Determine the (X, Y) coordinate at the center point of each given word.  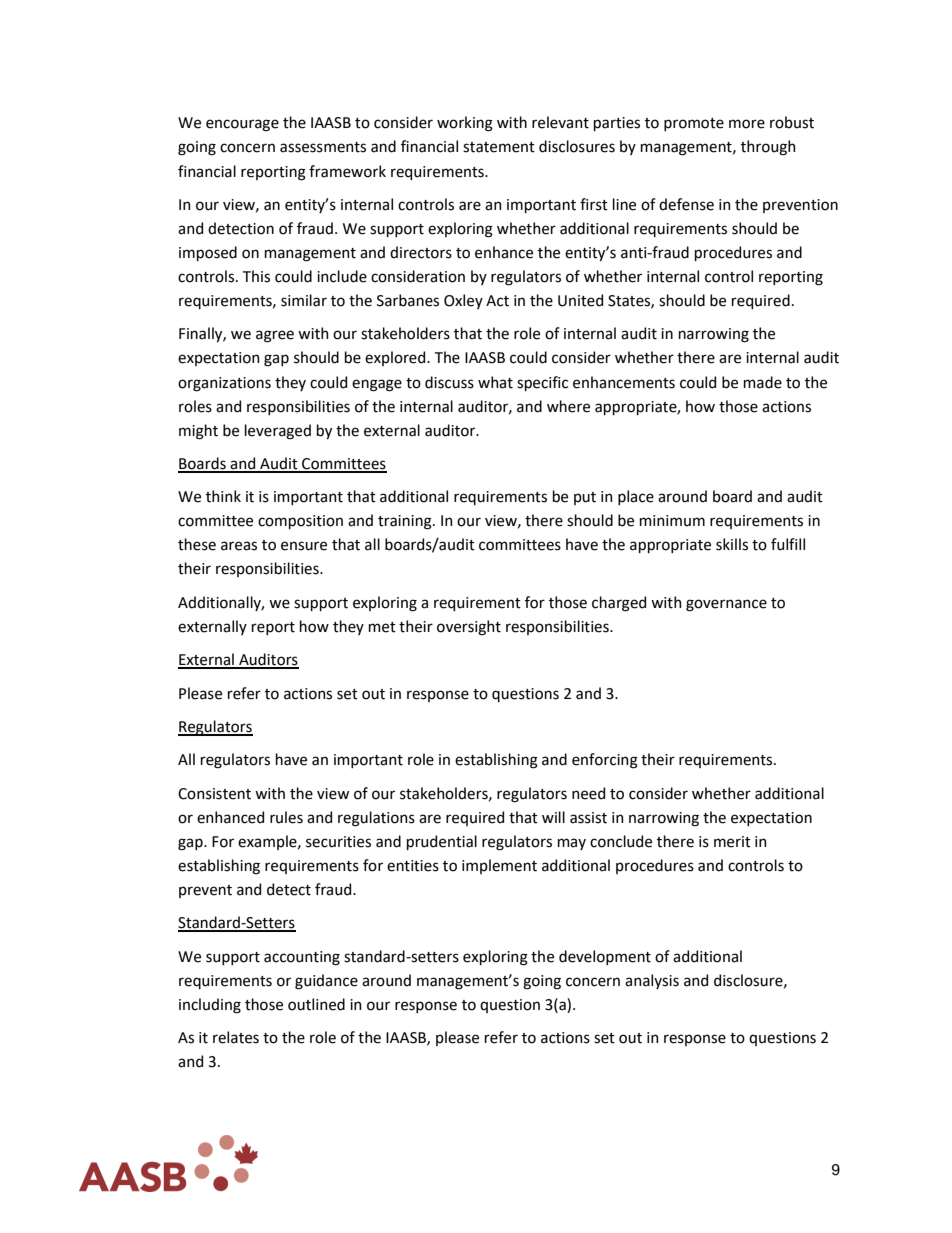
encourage (242, 125)
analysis (652, 981)
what (495, 382)
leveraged (278, 432)
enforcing (605, 761)
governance (726, 605)
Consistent (214, 794)
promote (694, 124)
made (763, 382)
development (605, 957)
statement (499, 147)
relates (236, 1037)
